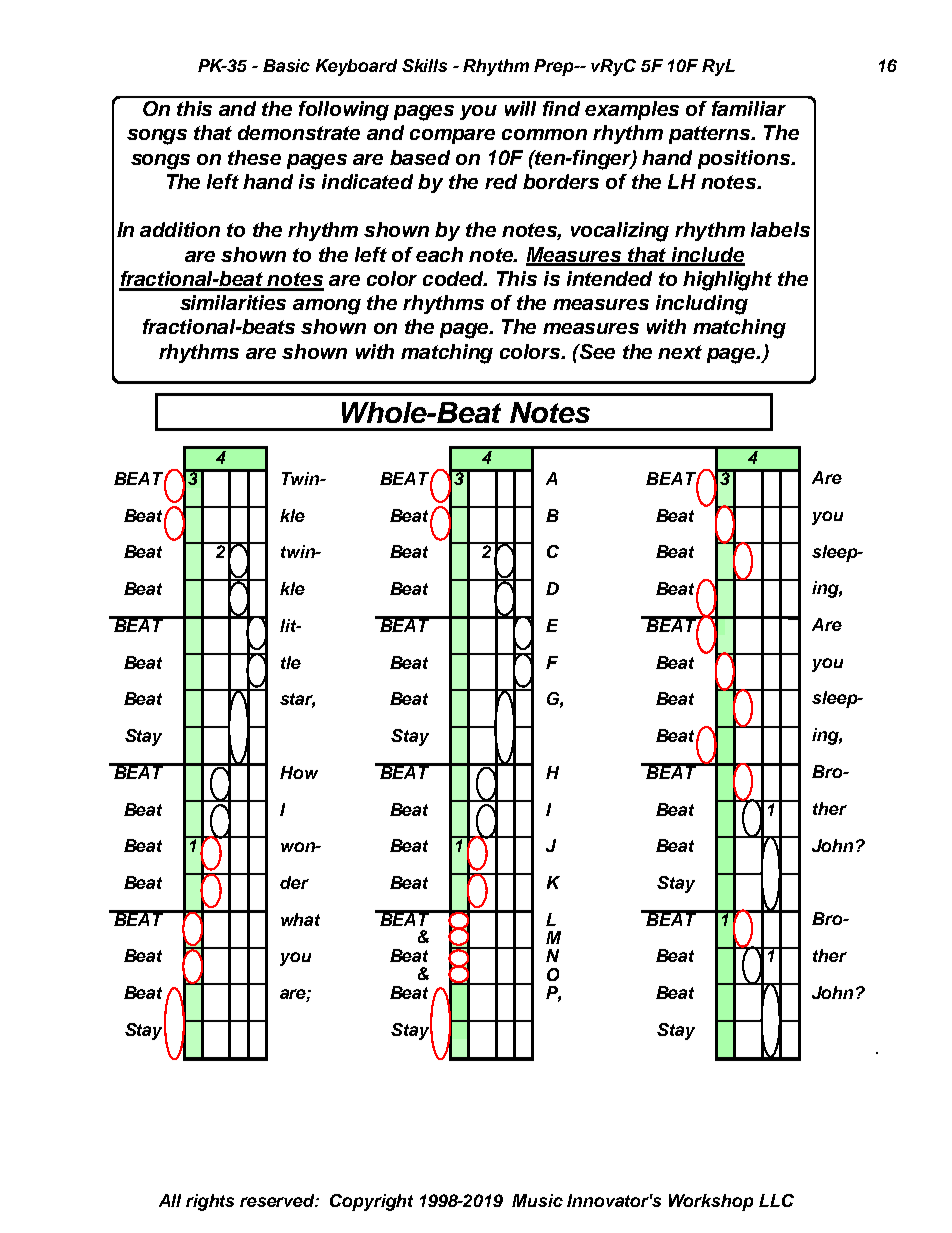 This document has width=952, height=1233. What do you see at coordinates (286, 65) in the document?
I see `Basic` at bounding box center [286, 65].
